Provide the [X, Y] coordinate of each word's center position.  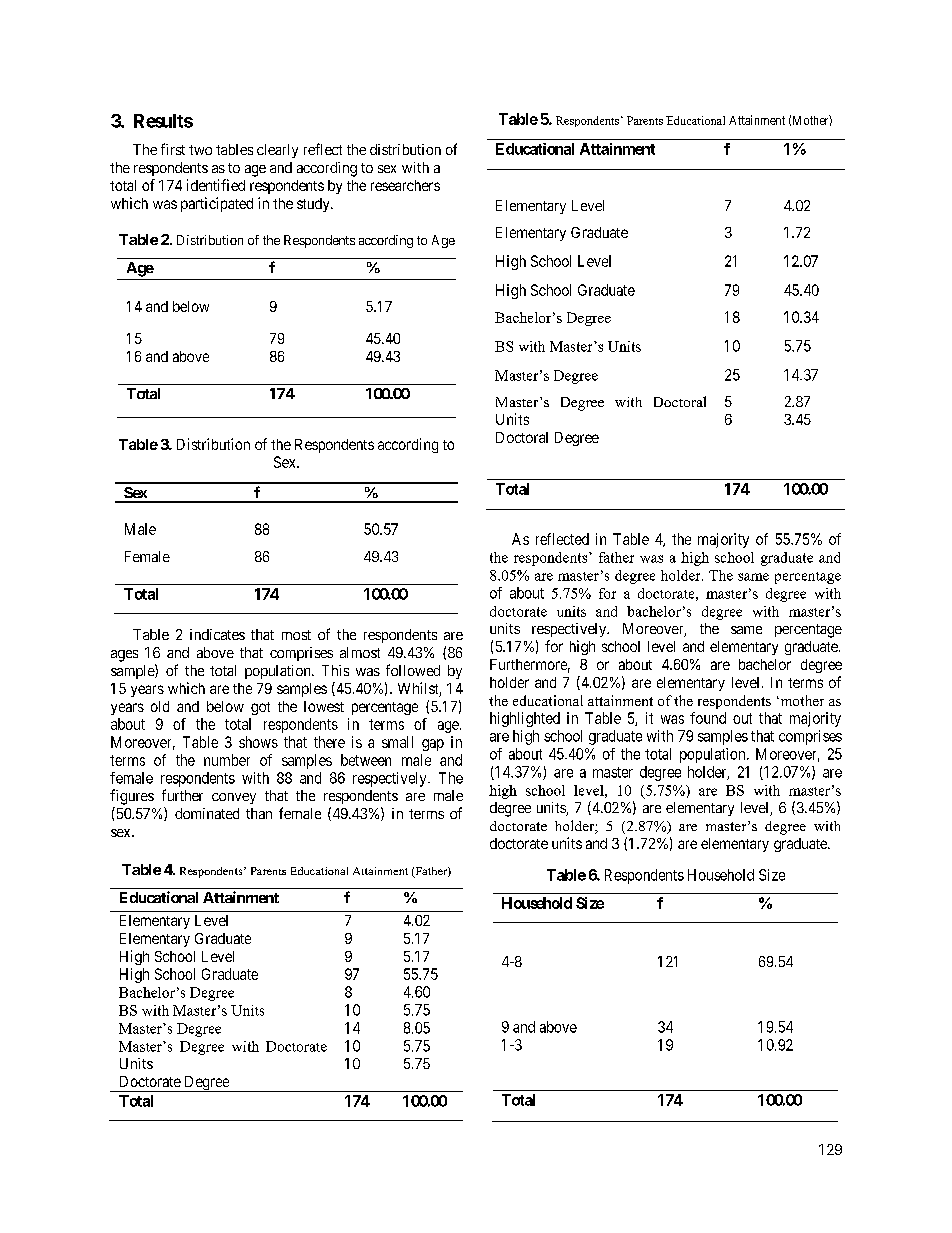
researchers [405, 185]
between [366, 760]
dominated [207, 813]
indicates [217, 634]
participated [217, 204]
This [335, 670]
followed [413, 670]
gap [433, 745]
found [708, 718]
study [314, 205]
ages [124, 656]
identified [216, 185]
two [200, 150]
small [397, 742]
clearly [277, 151]
